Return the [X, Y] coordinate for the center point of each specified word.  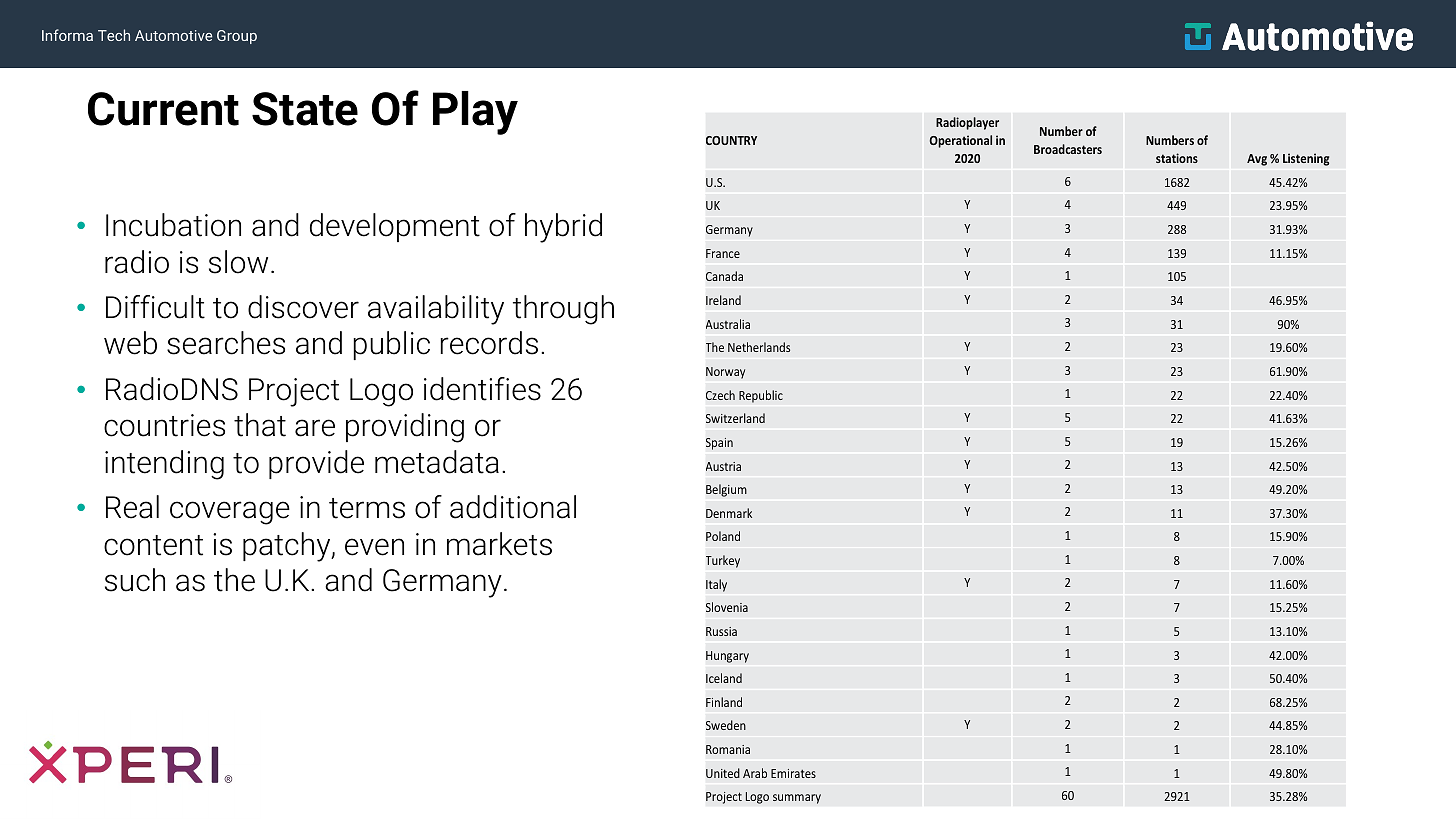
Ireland [723, 300]
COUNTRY [731, 140]
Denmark [729, 513]
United [723, 773]
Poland [723, 536]
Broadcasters [1068, 149]
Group [237, 37]
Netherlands [759, 347]
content [153, 545]
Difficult [155, 307]
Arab [755, 773]
